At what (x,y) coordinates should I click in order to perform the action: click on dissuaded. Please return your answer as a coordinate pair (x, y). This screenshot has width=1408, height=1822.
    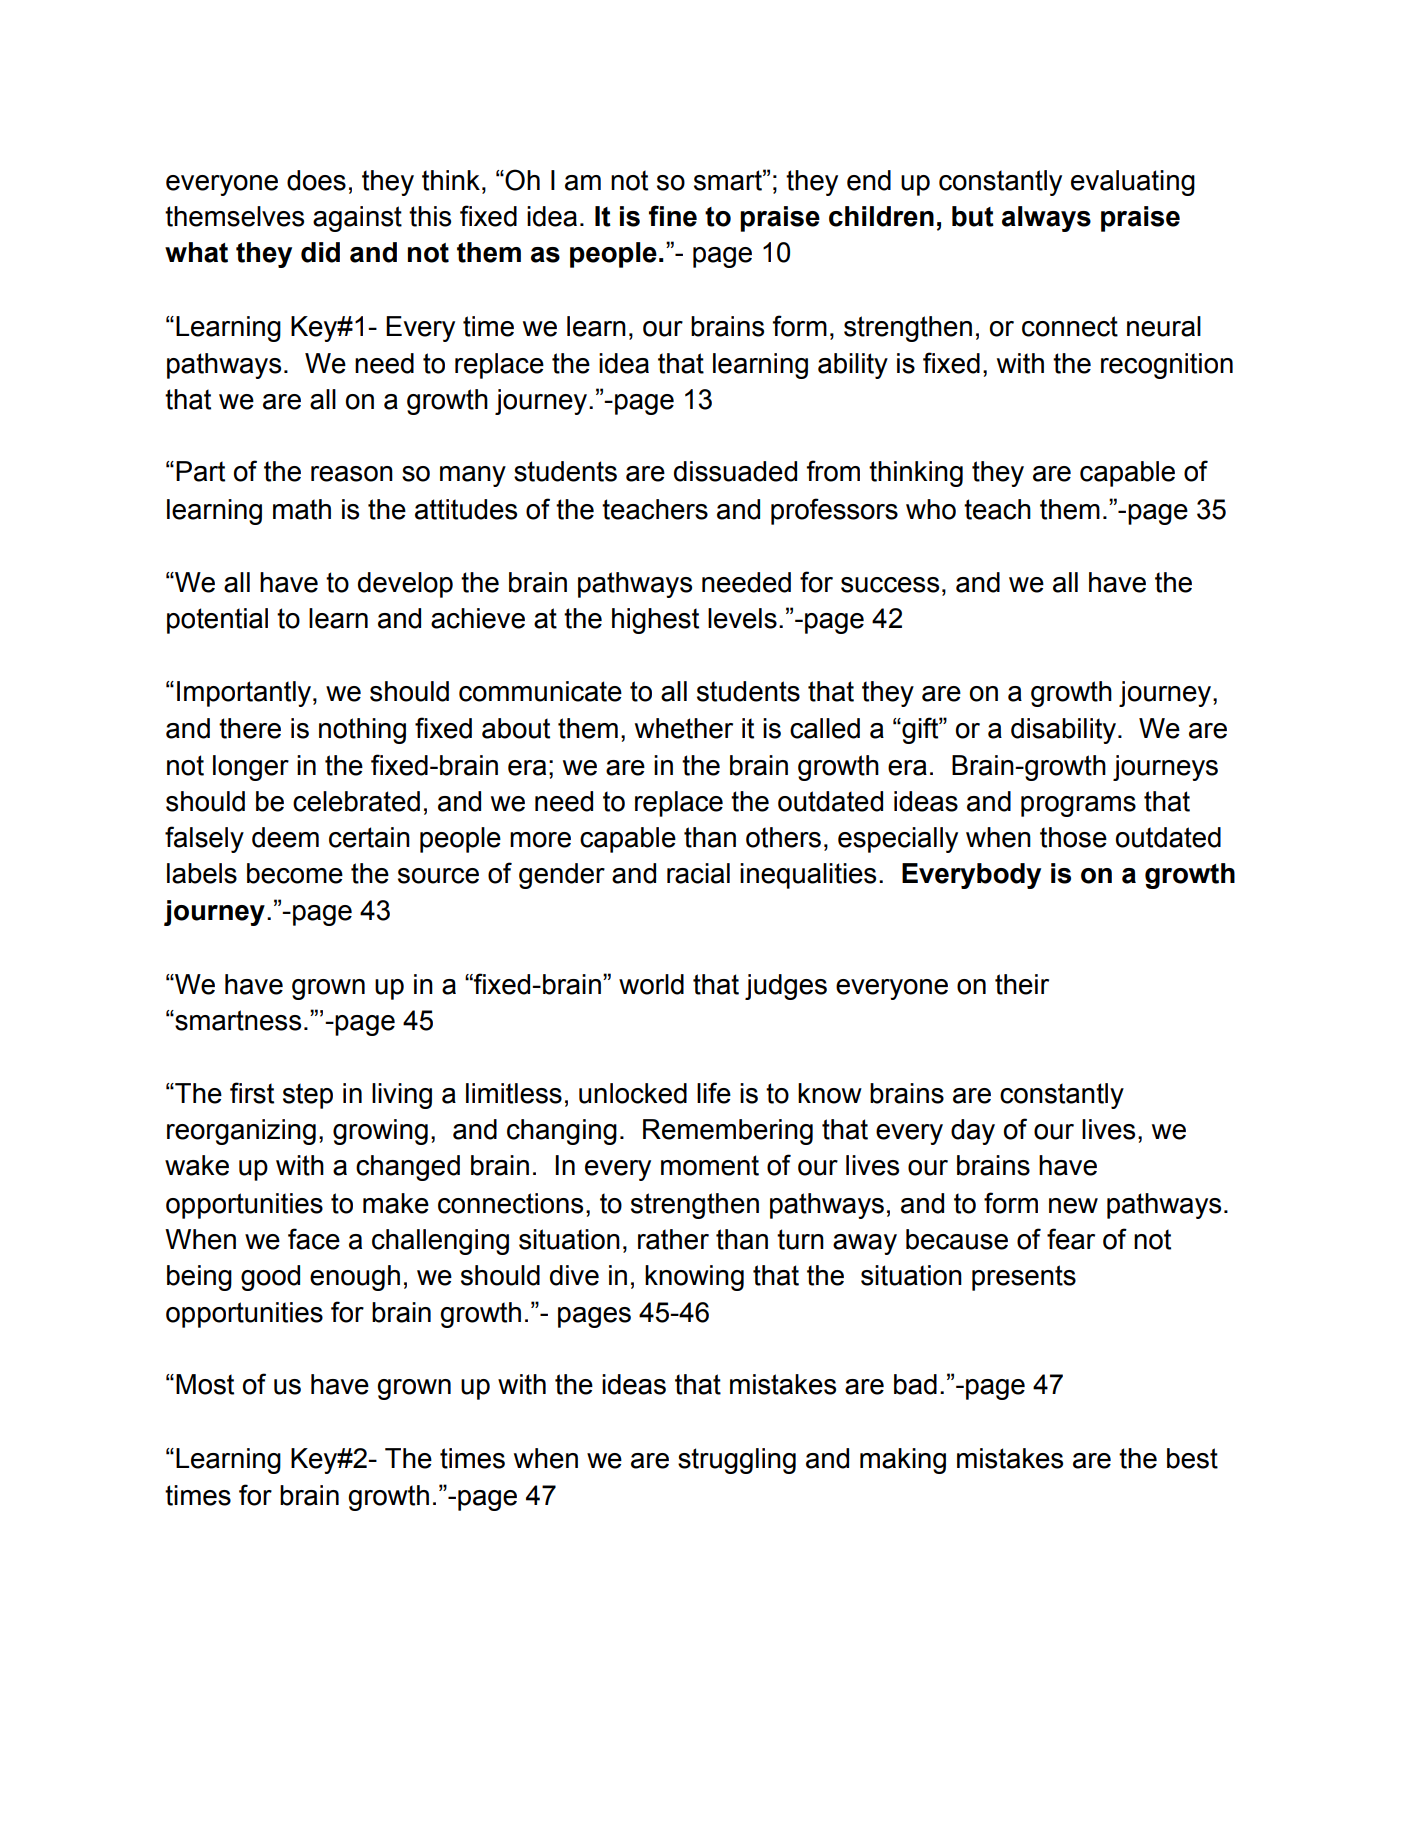
    Looking at the image, I should click on (735, 471).
